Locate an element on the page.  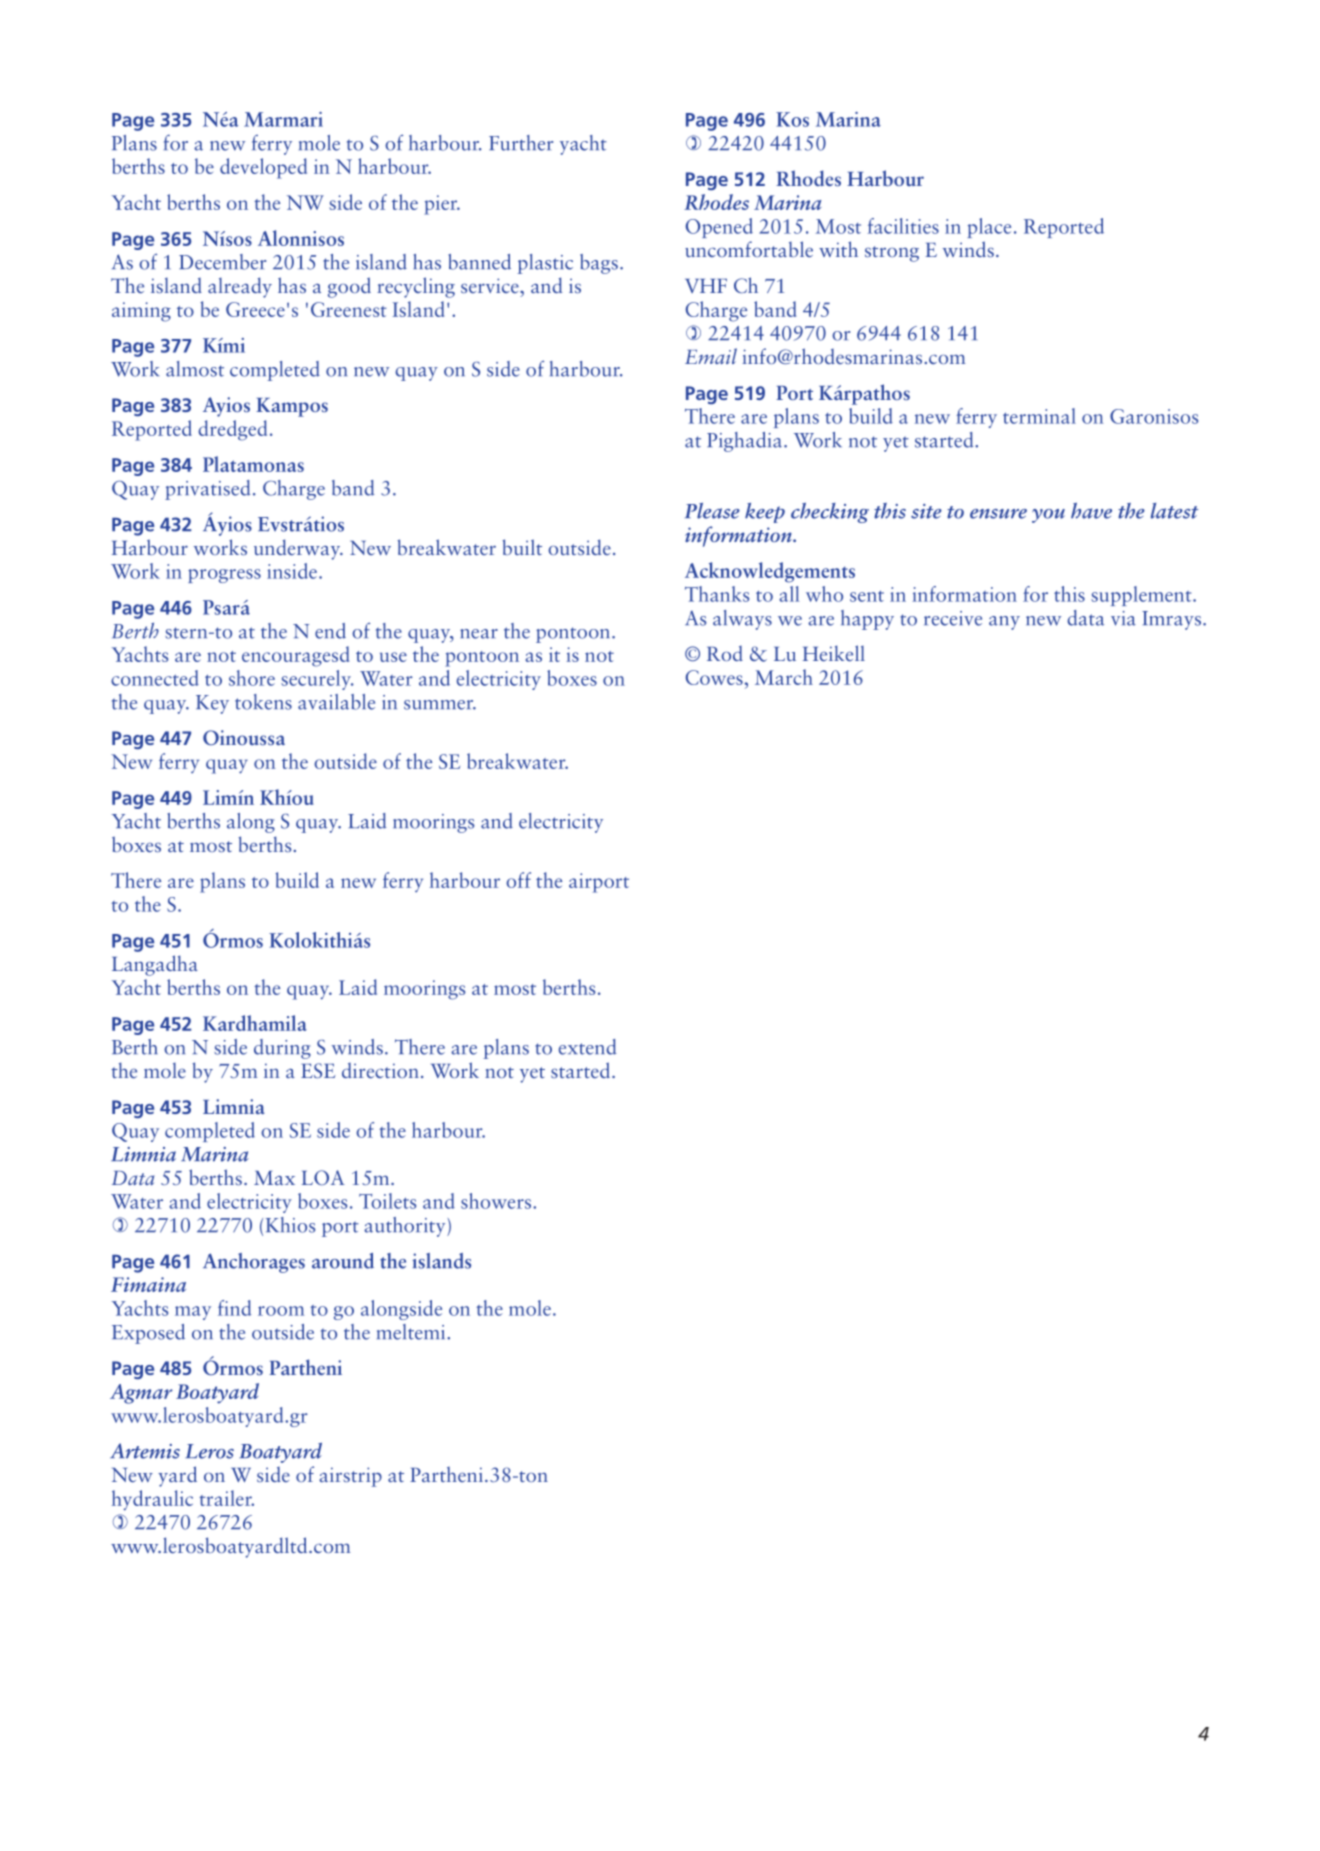
place is located at coordinates (989, 228).
